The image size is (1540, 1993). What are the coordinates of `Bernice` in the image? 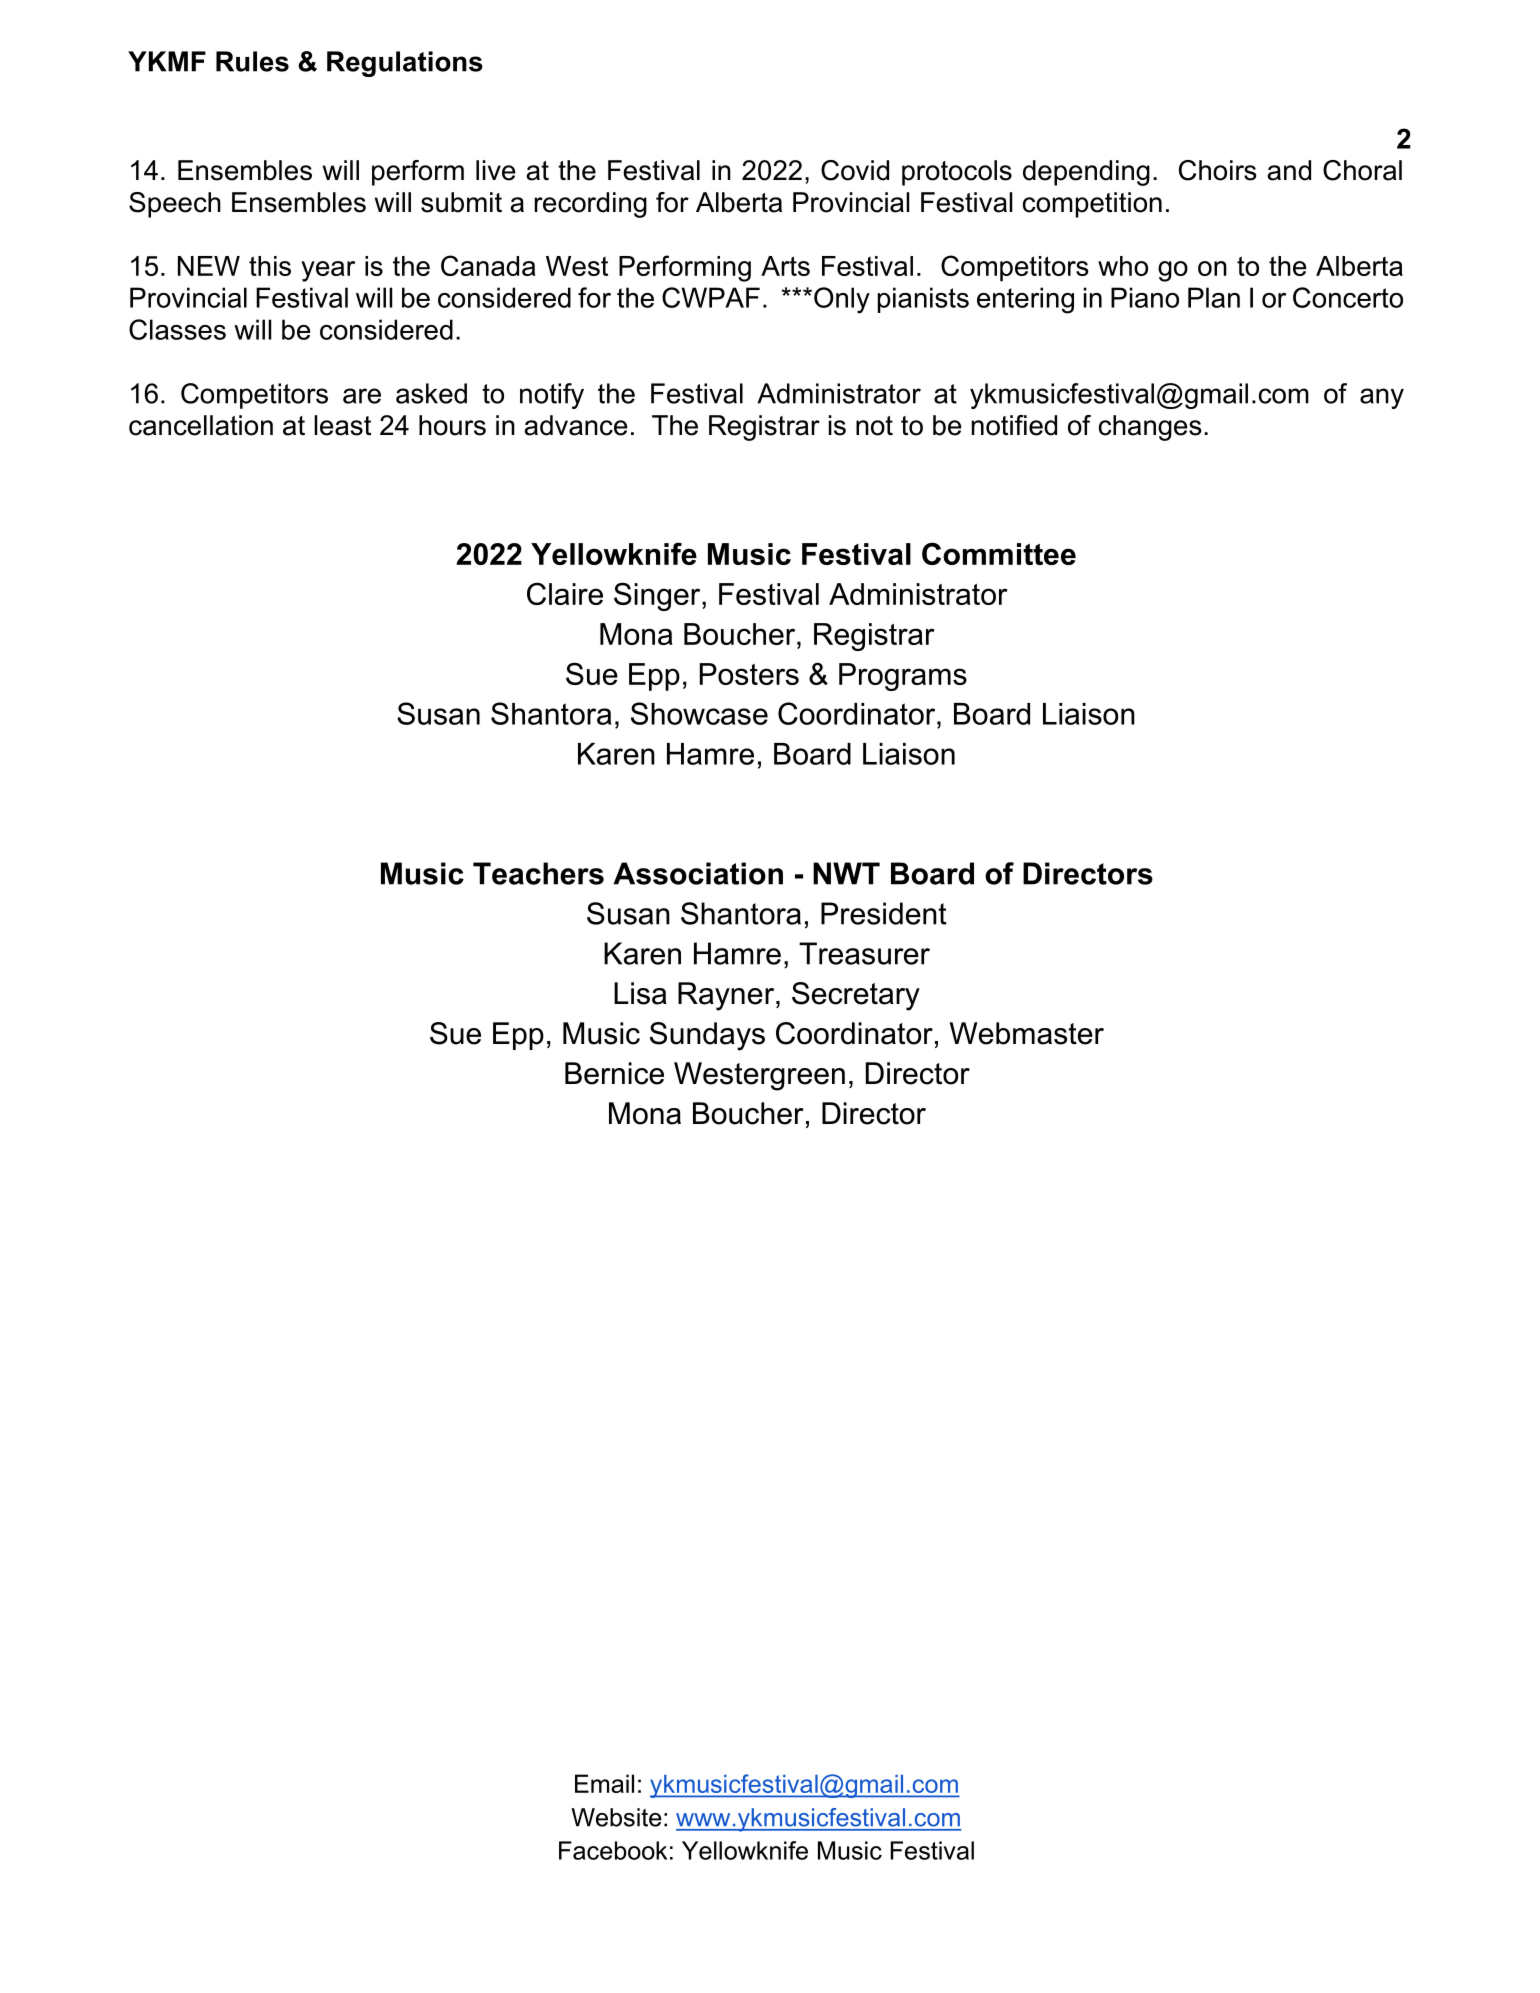 It's located at (614, 1073).
